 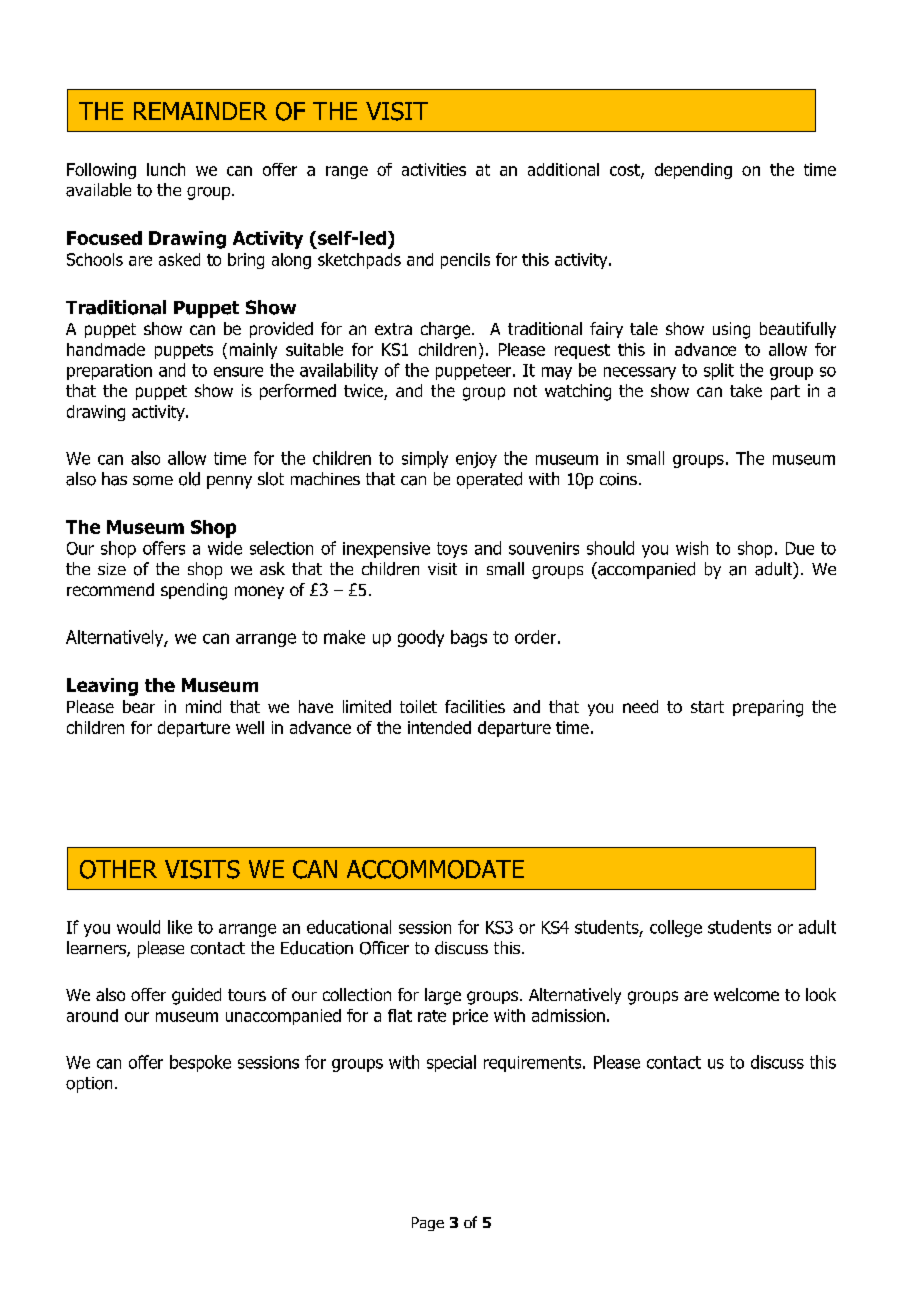 What do you see at coordinates (428, 1224) in the document?
I see `Page` at bounding box center [428, 1224].
